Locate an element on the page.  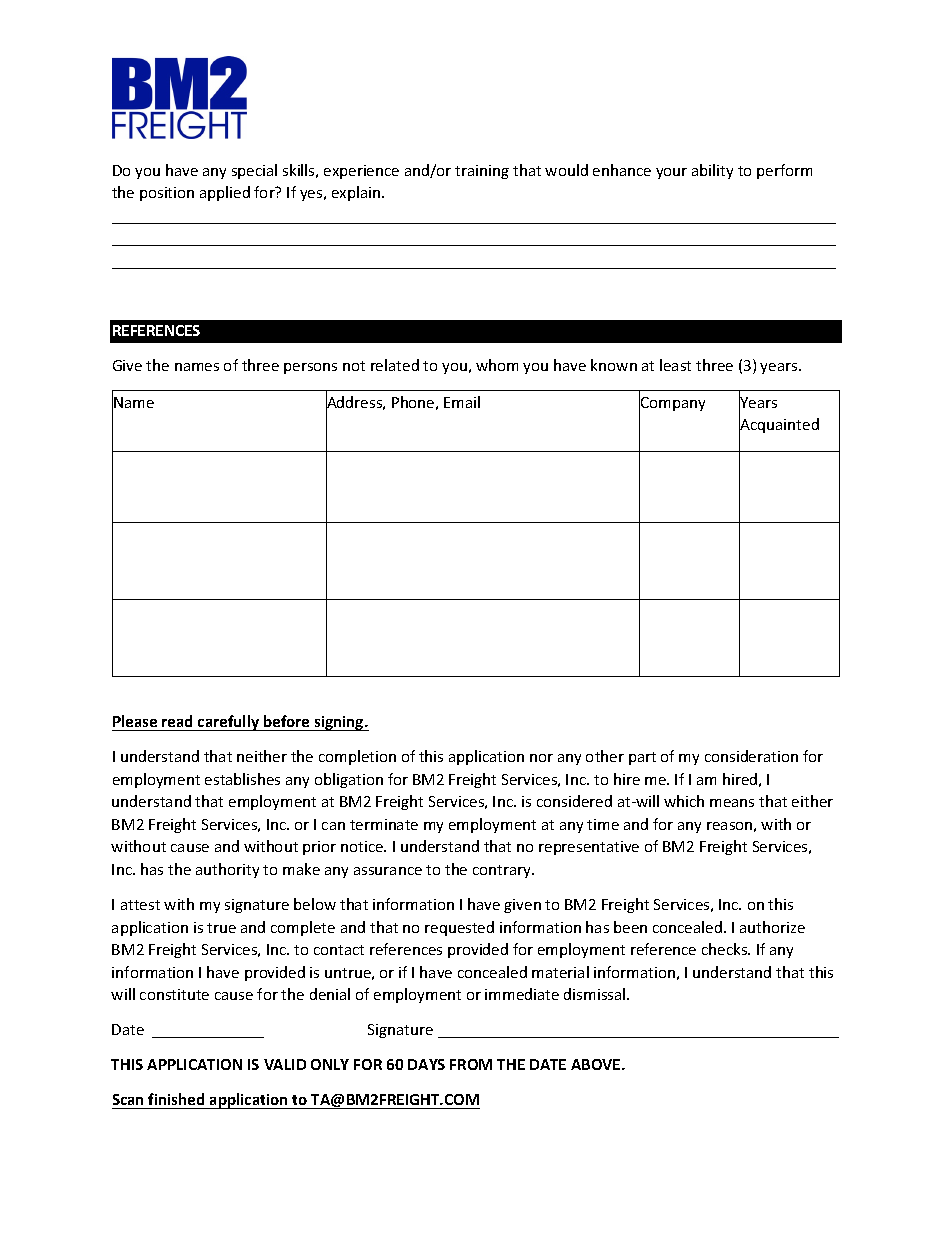
Email is located at coordinates (462, 402).
